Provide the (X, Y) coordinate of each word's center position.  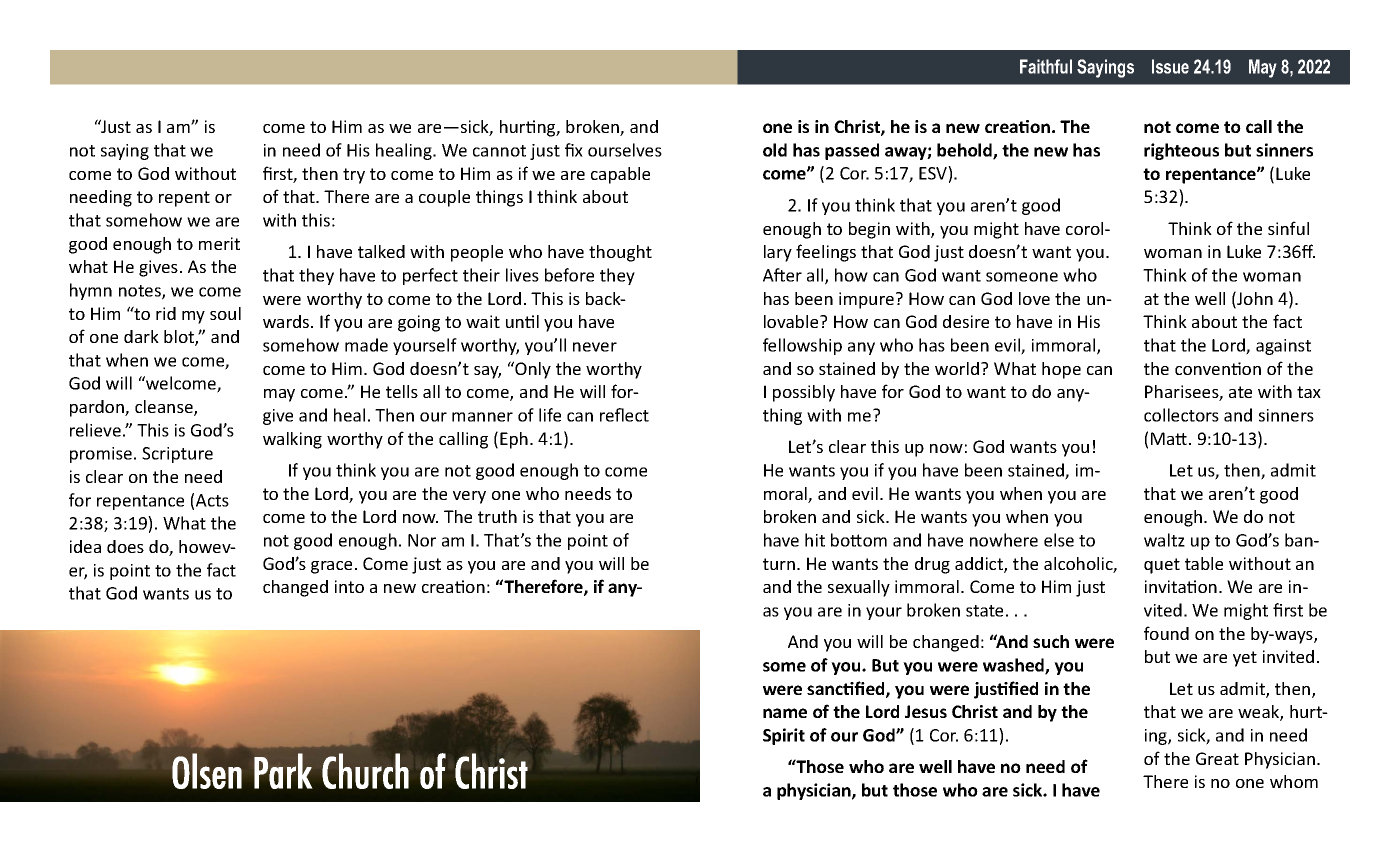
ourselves (625, 150)
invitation (1181, 586)
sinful (1288, 228)
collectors (1181, 415)
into (349, 586)
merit (219, 243)
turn (779, 564)
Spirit (784, 736)
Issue (1170, 66)
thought (620, 253)
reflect (624, 415)
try (354, 176)
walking (292, 440)
